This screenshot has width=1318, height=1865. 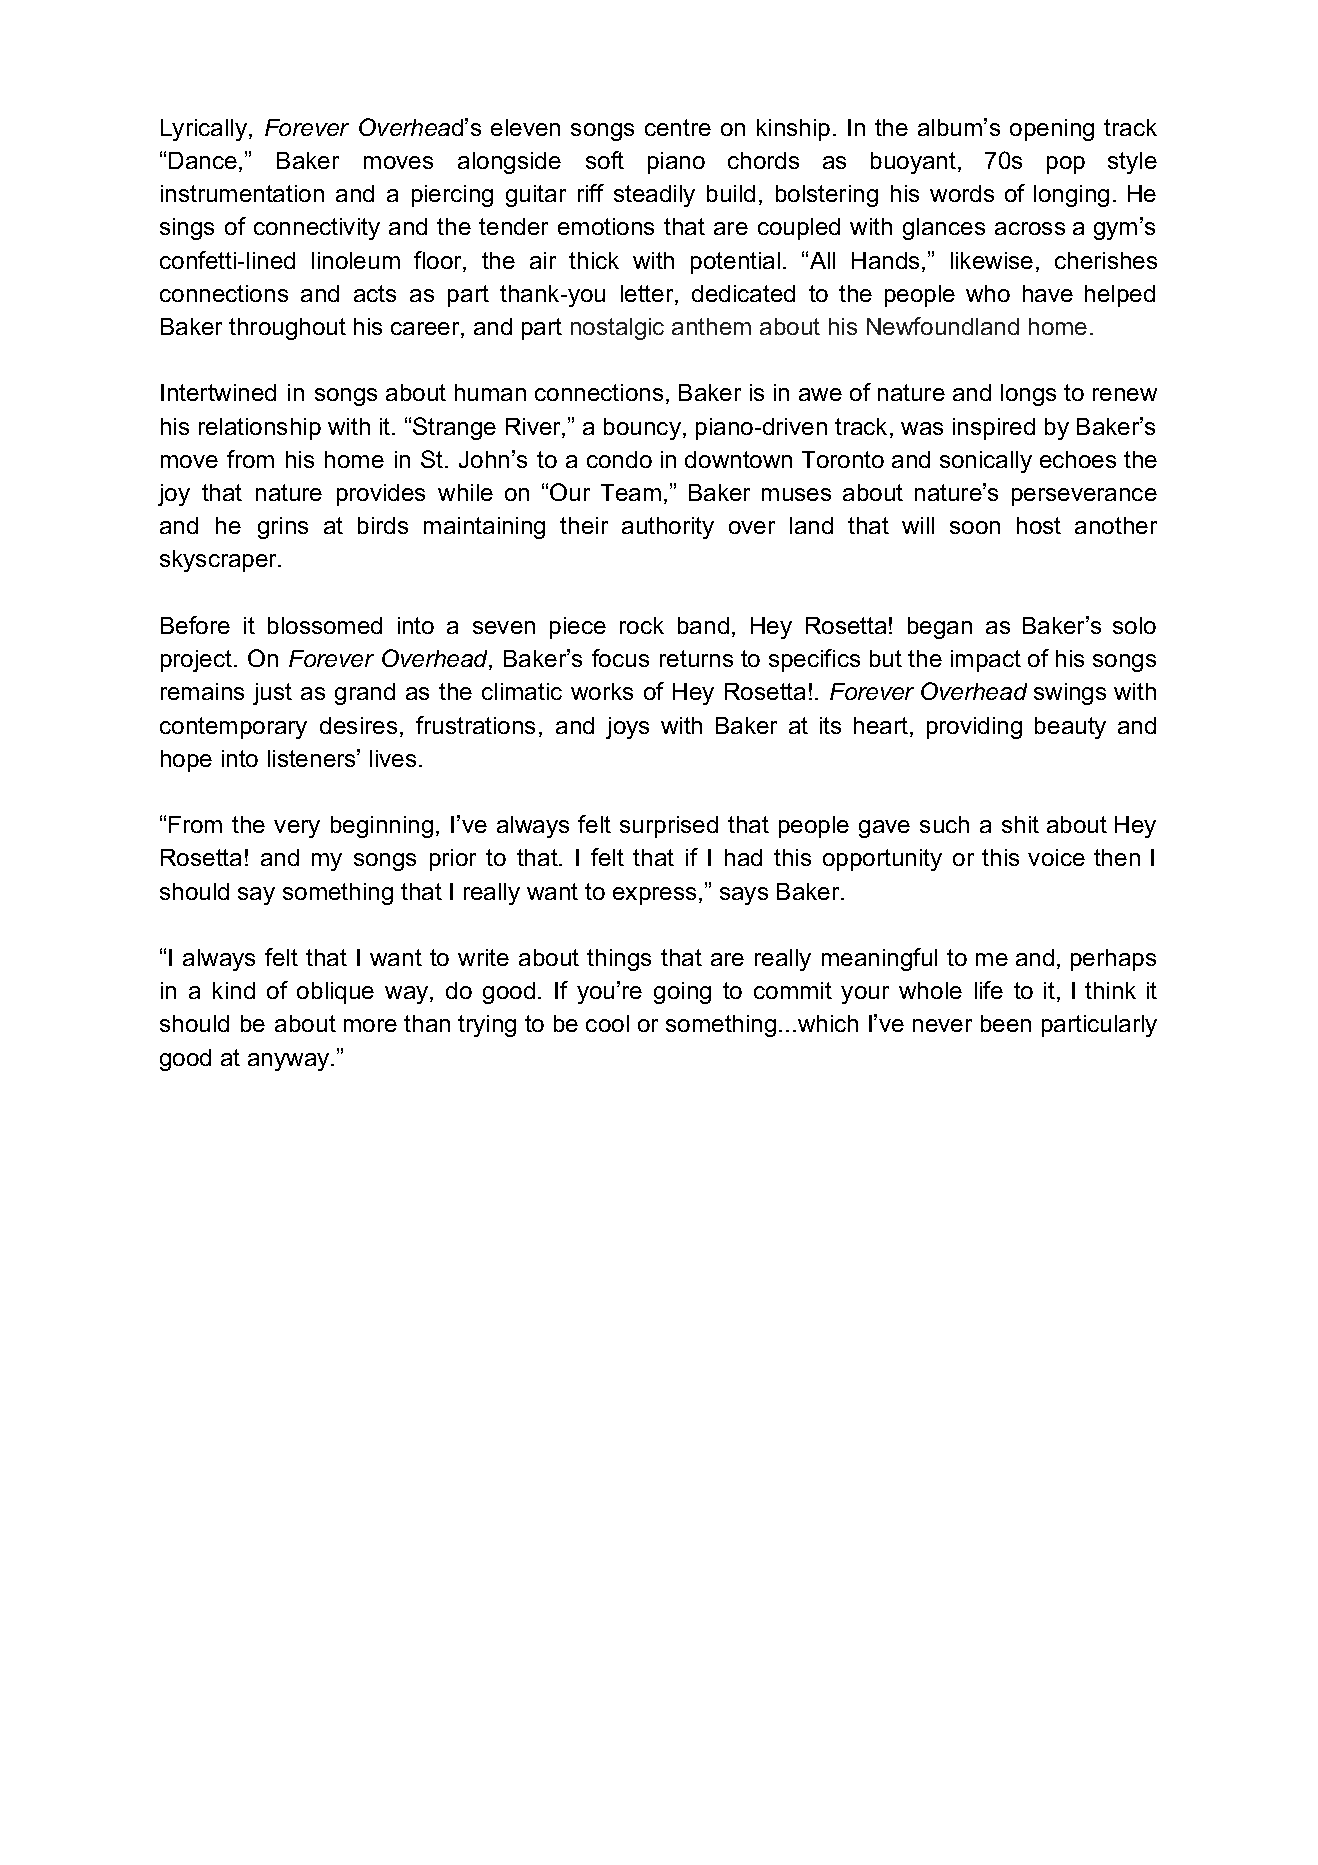 What do you see at coordinates (617, 329) in the screenshot?
I see `nostalgic` at bounding box center [617, 329].
